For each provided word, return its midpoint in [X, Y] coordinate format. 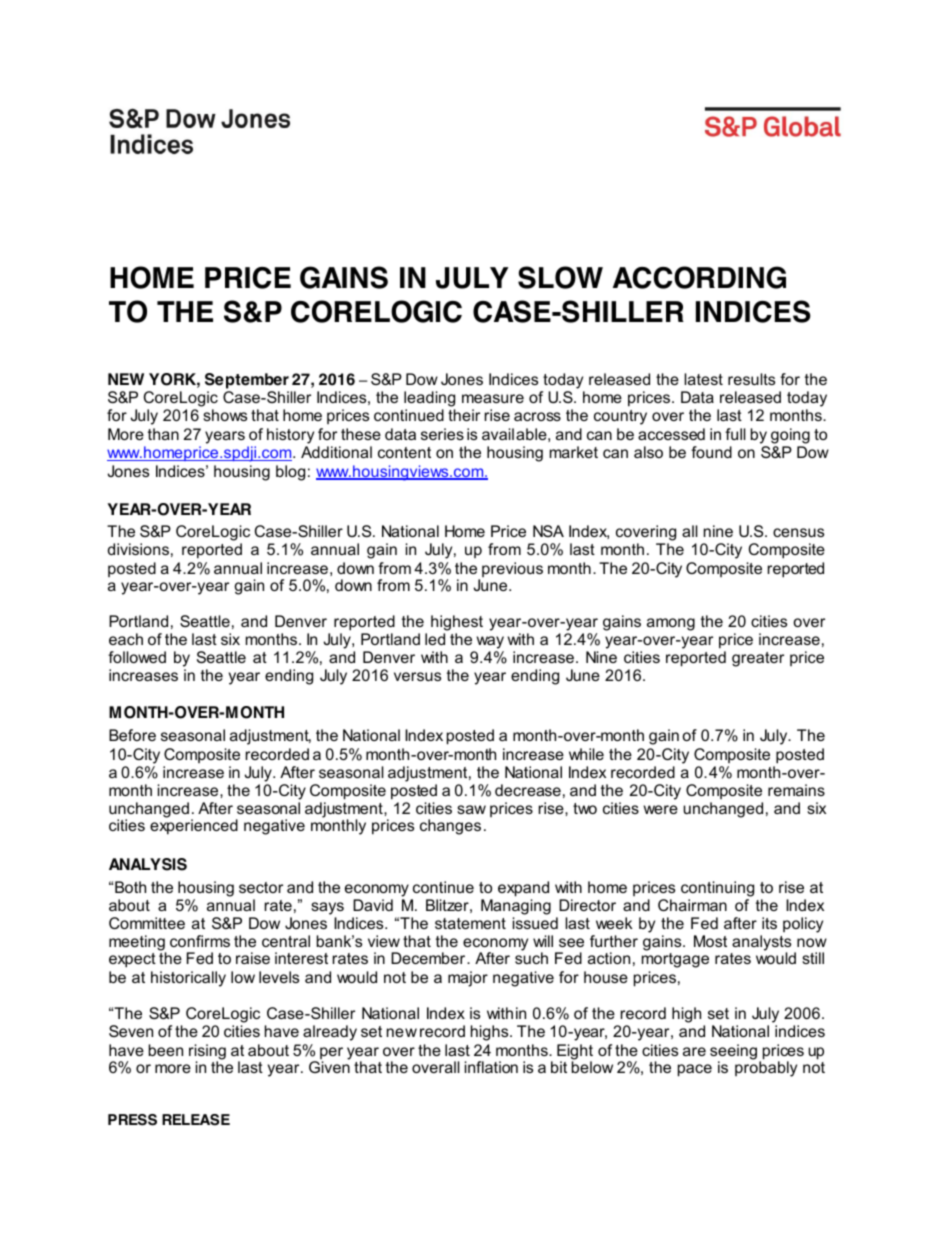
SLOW [560, 277]
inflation [491, 1067]
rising [207, 1053]
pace [695, 1070]
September [247, 382]
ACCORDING [699, 277]
